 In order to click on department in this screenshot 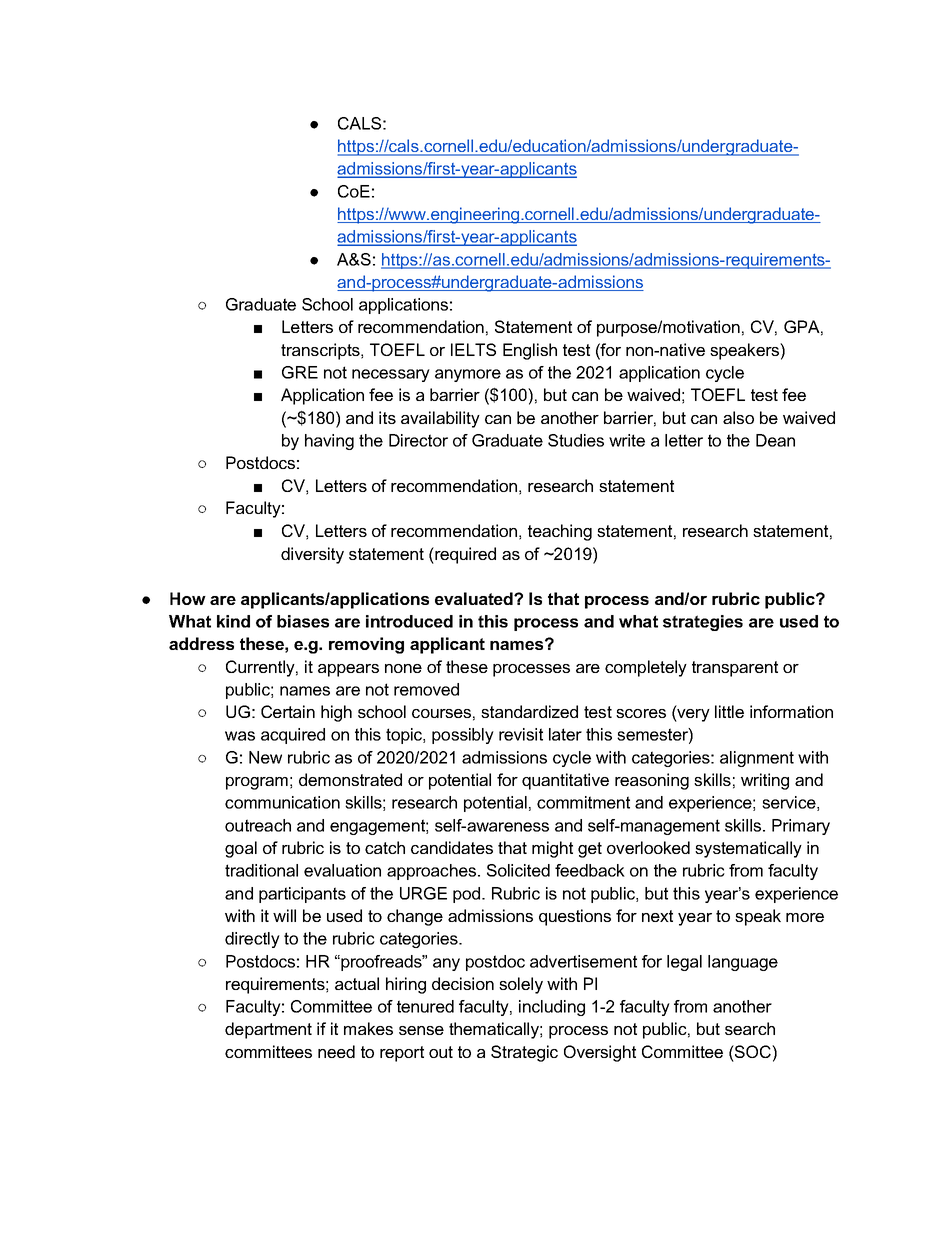, I will do `click(268, 1030)`.
